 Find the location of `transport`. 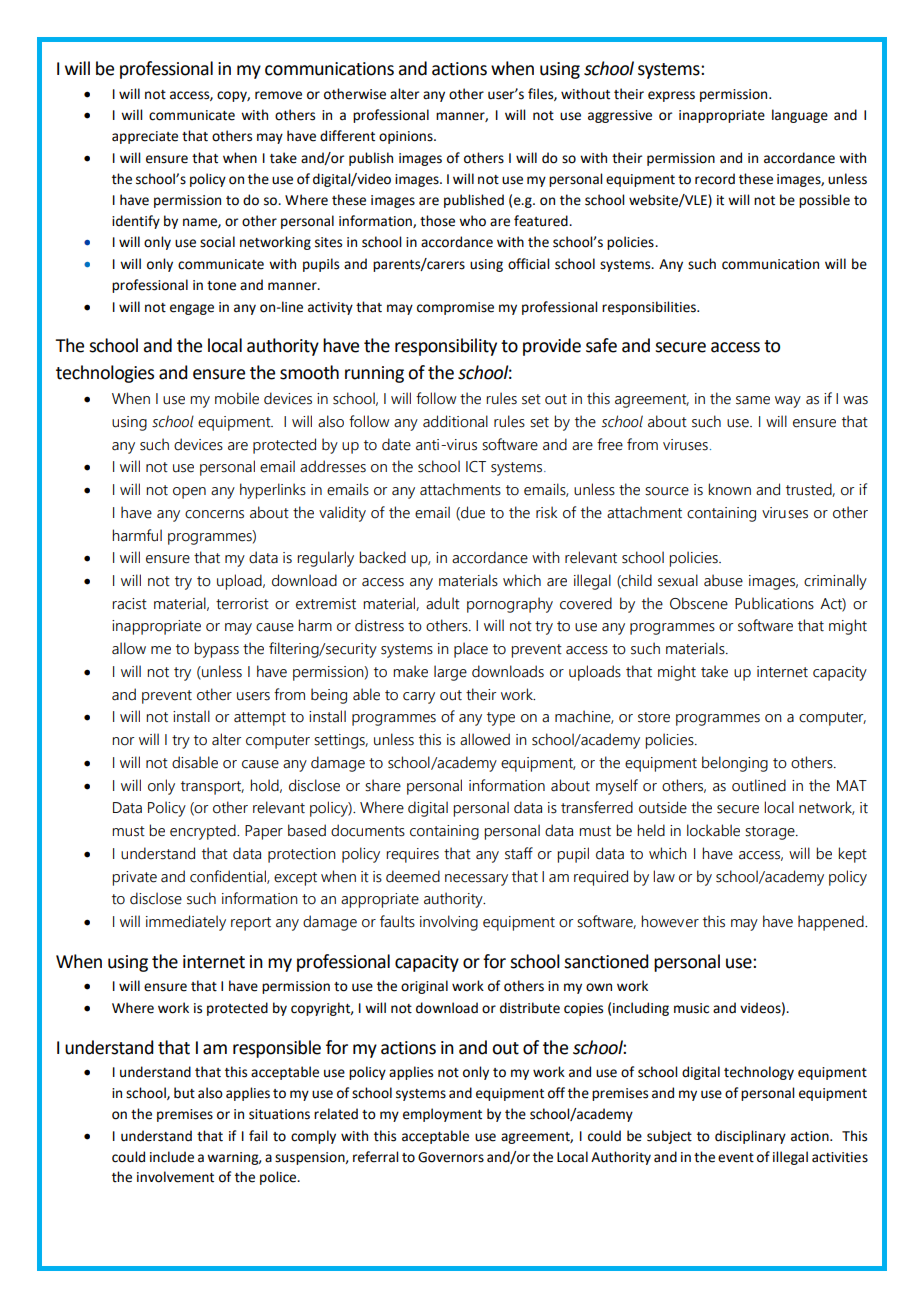

transport is located at coordinates (212, 788).
